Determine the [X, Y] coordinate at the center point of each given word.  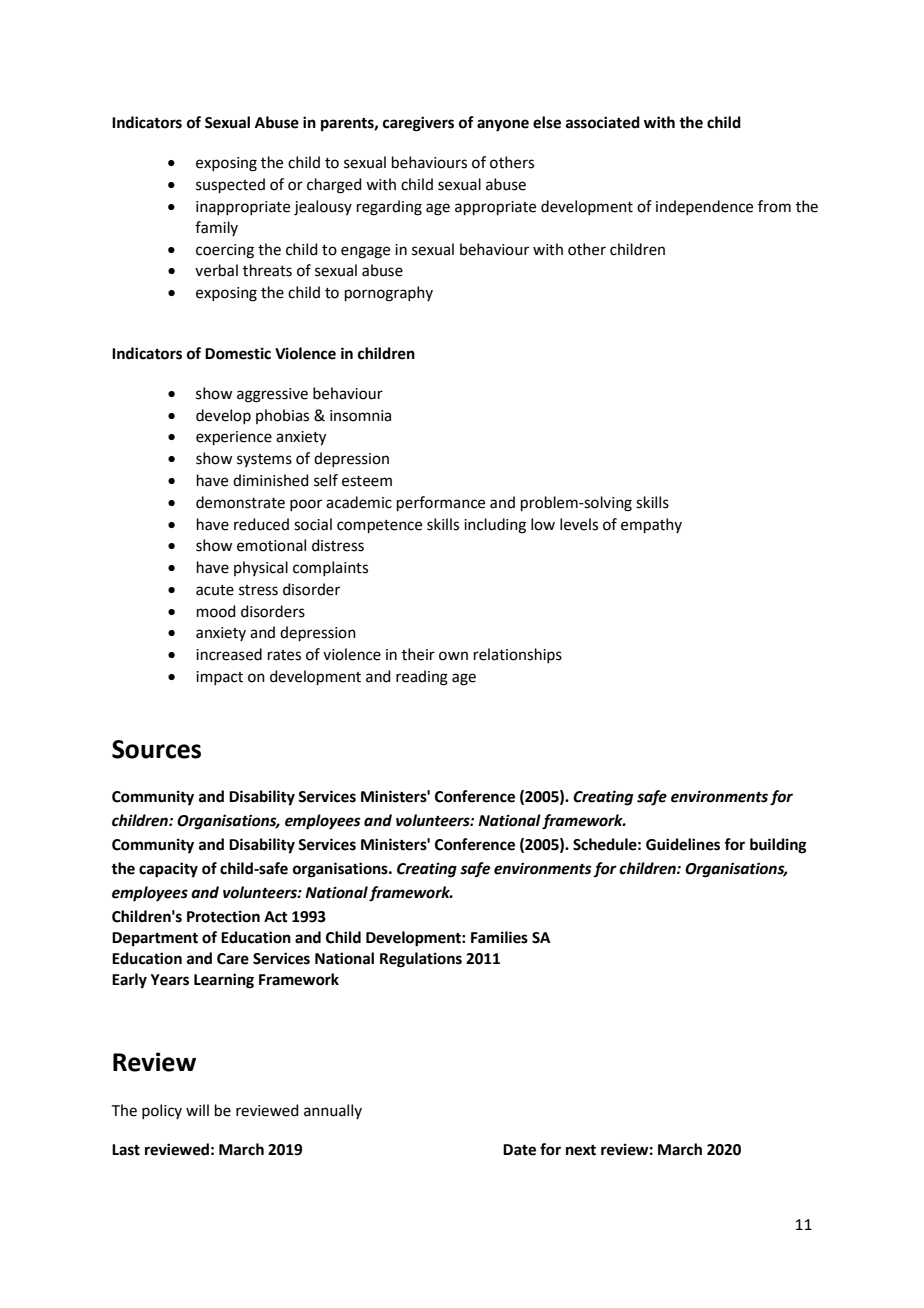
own [453, 656]
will [197, 1110]
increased [229, 654]
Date [519, 1150]
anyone [503, 125]
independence [704, 207]
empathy [651, 525]
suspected [230, 185]
